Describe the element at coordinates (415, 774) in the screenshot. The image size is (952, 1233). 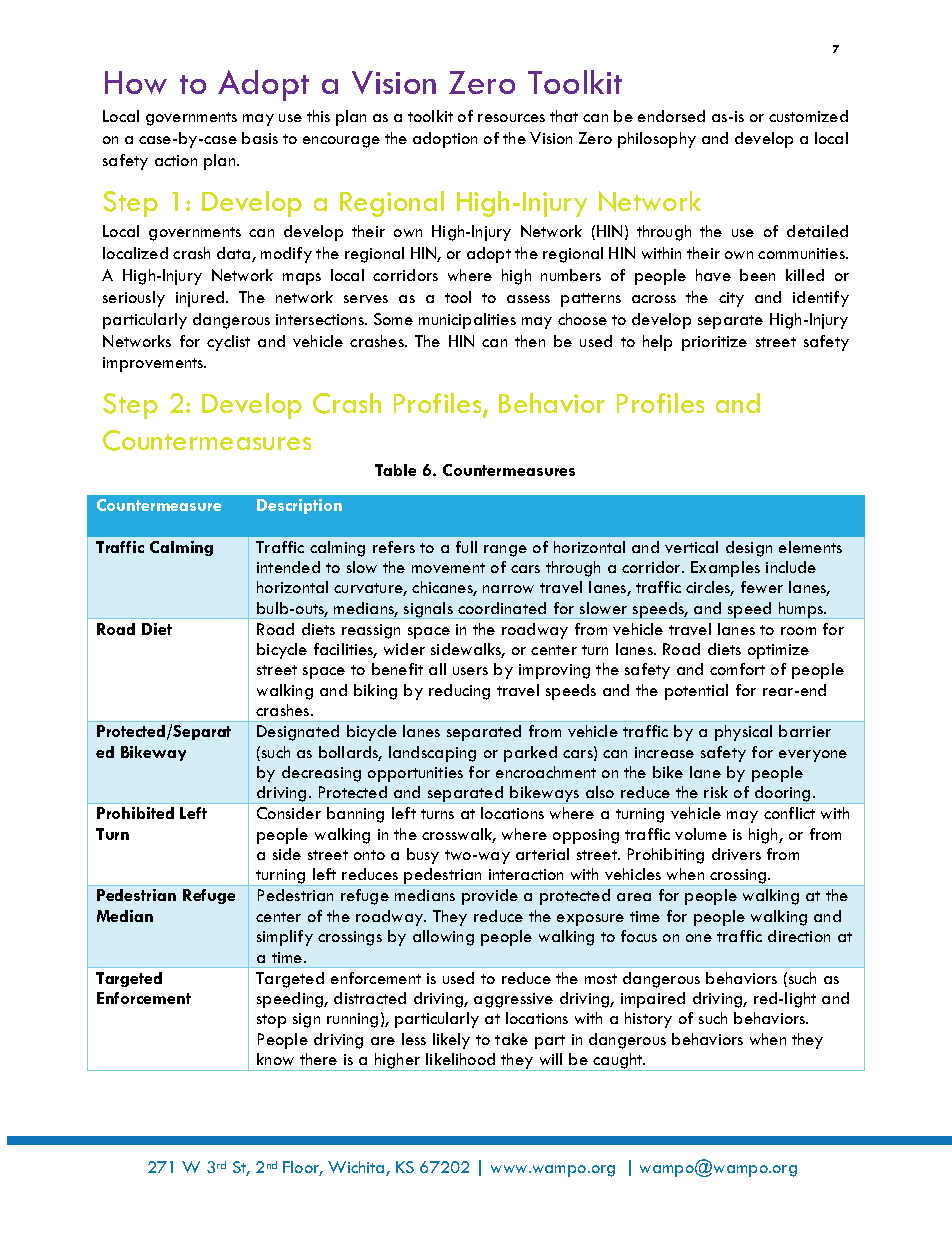
I see `opportunities` at that location.
